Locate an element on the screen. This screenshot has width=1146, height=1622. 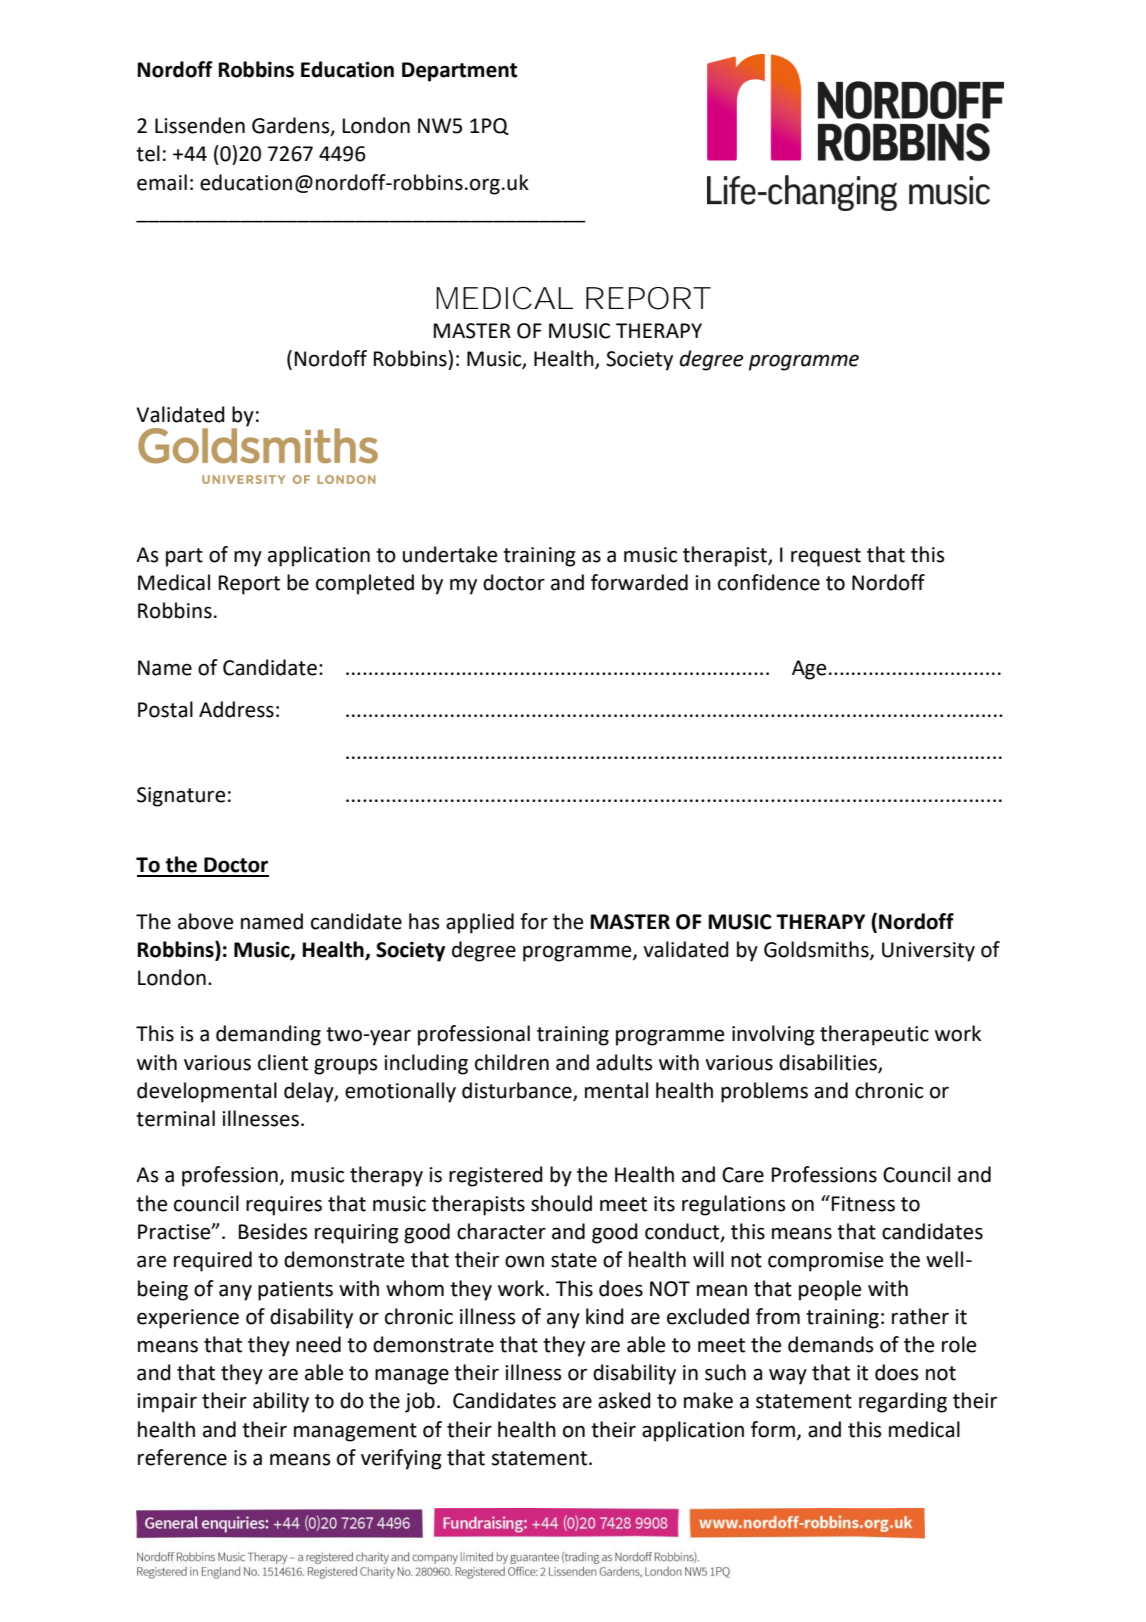
Signature is located at coordinates (181, 797).
